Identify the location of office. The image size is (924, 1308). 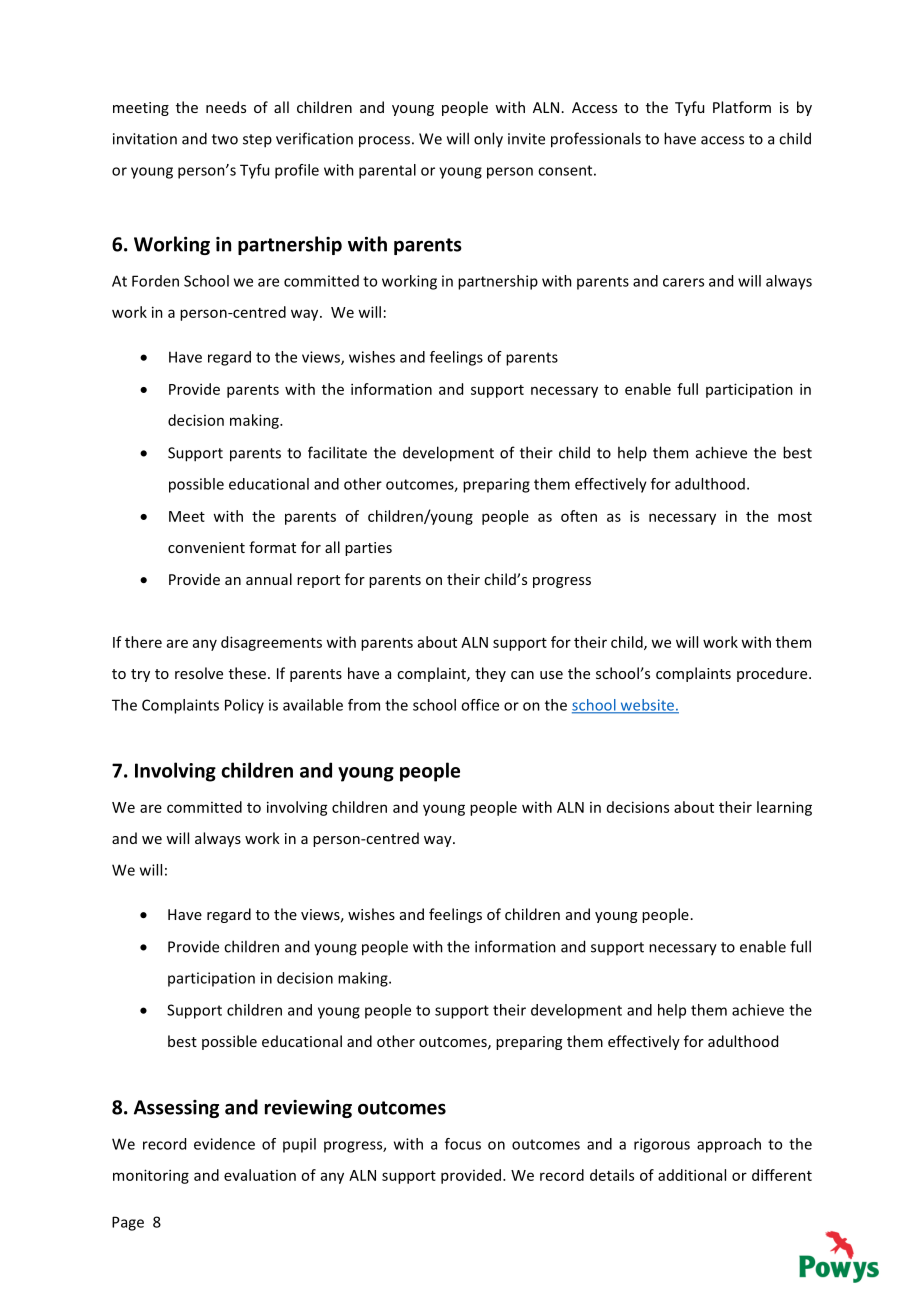
(480, 705).
